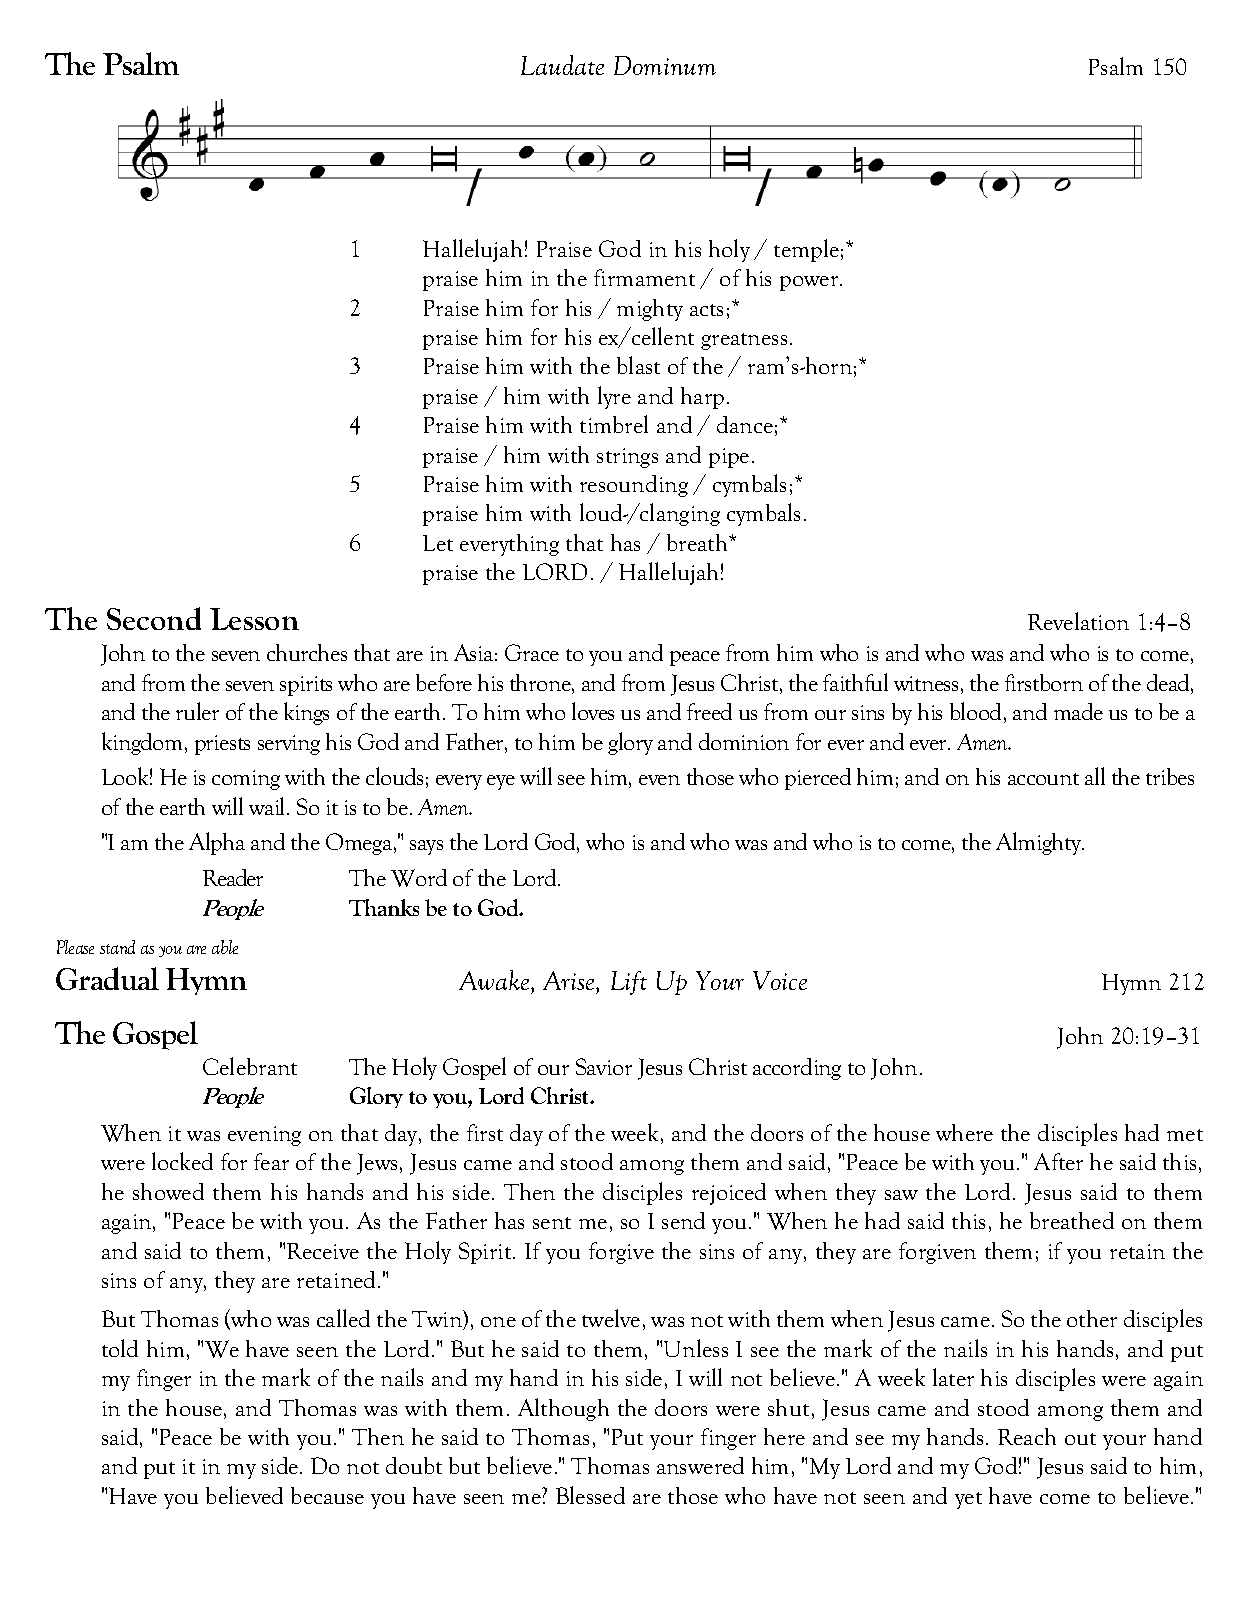 This page has height=1617, width=1250. What do you see at coordinates (593, 711) in the page?
I see `loves` at bounding box center [593, 711].
